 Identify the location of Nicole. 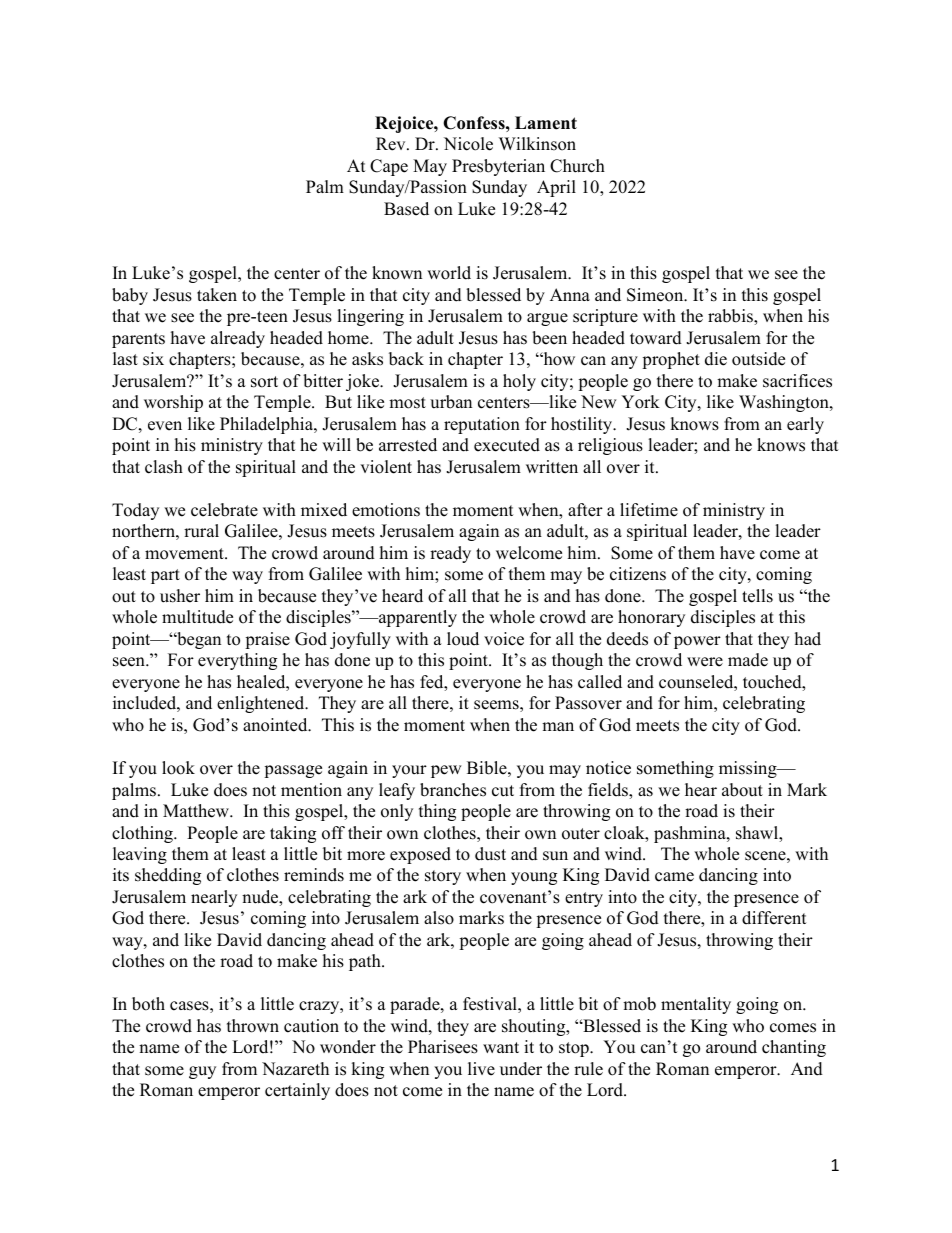
(468, 144).
